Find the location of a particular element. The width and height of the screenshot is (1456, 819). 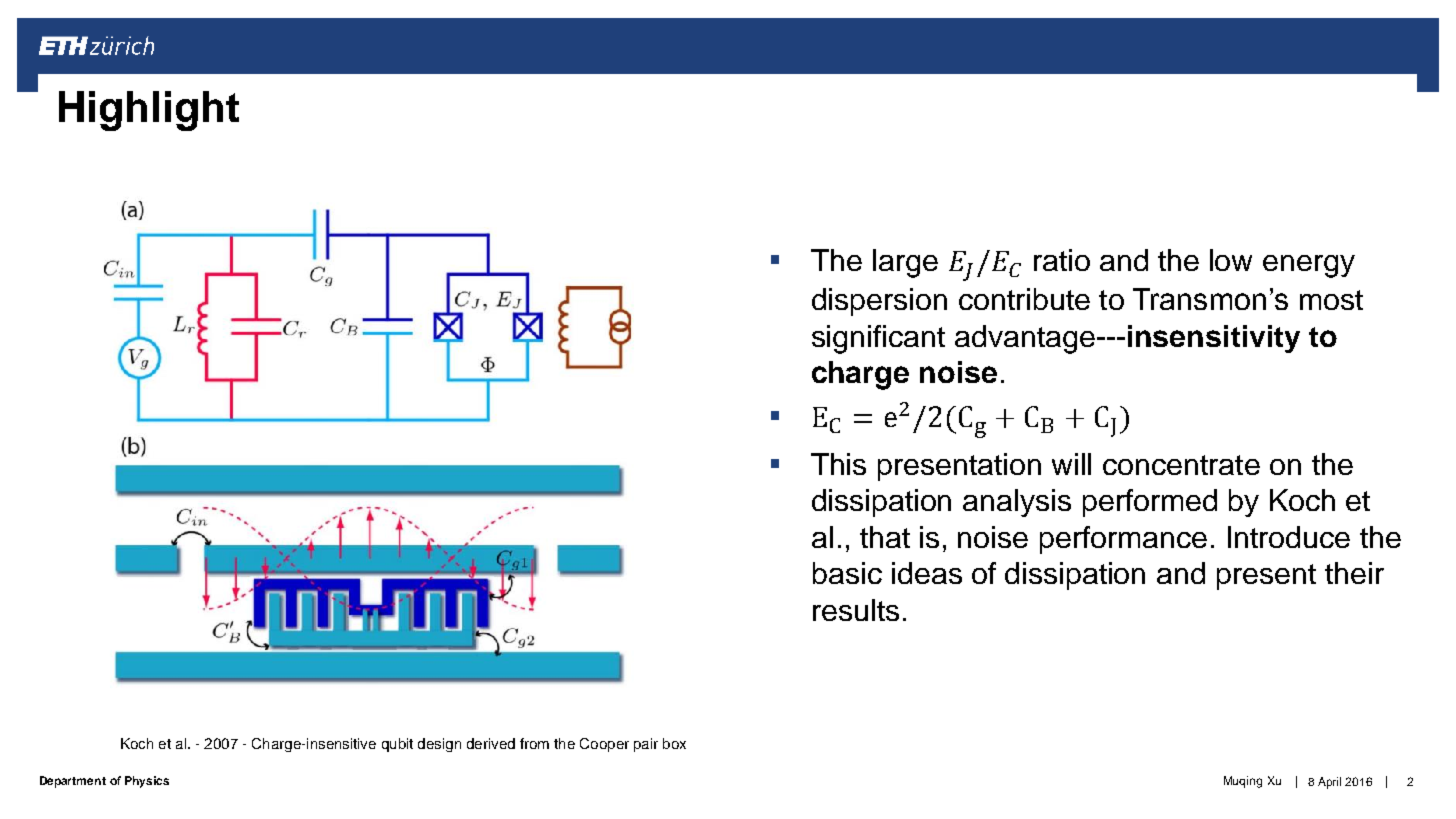

concentrate is located at coordinates (1181, 465).
